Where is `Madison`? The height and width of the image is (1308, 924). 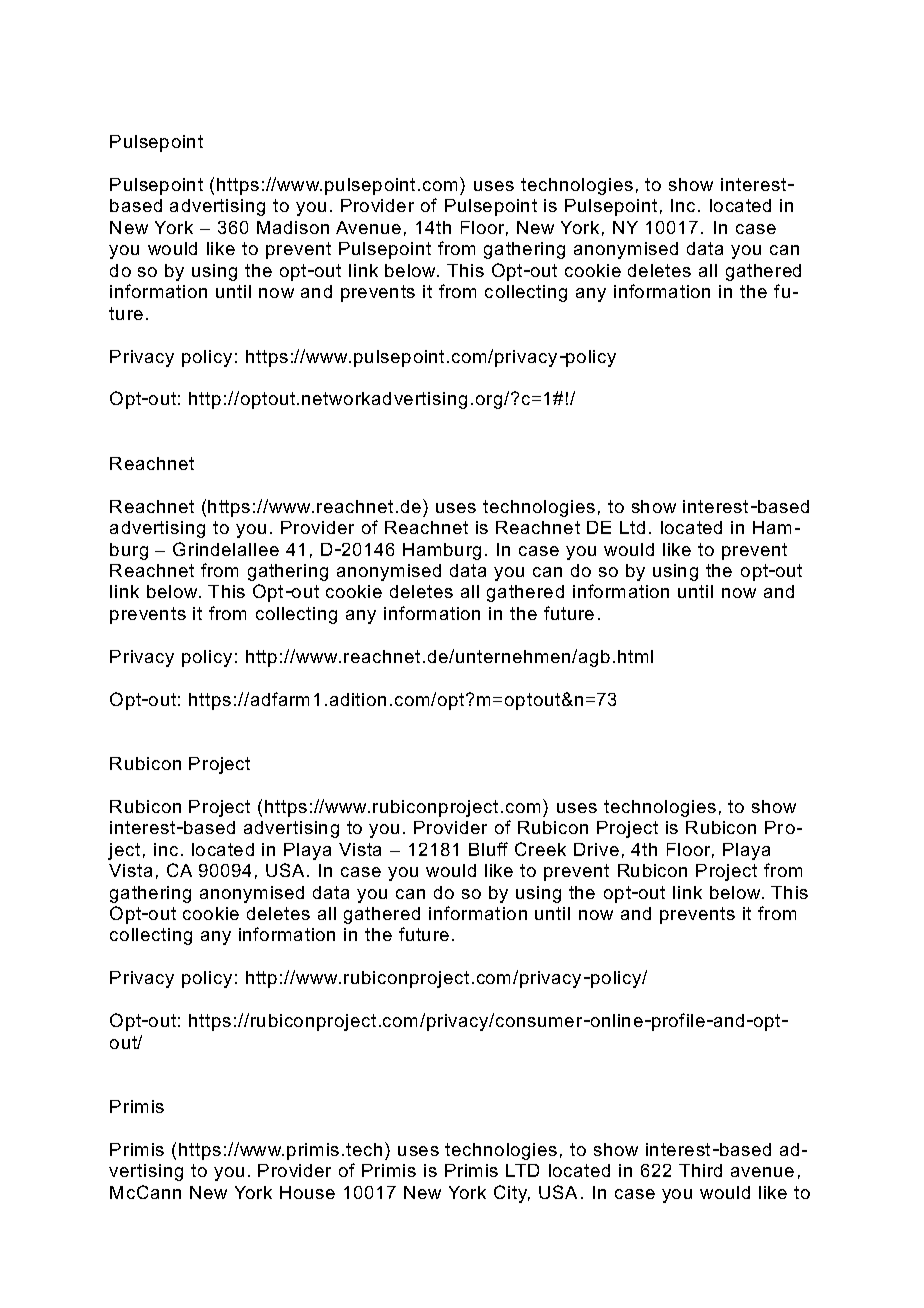 Madison is located at coordinates (293, 227).
